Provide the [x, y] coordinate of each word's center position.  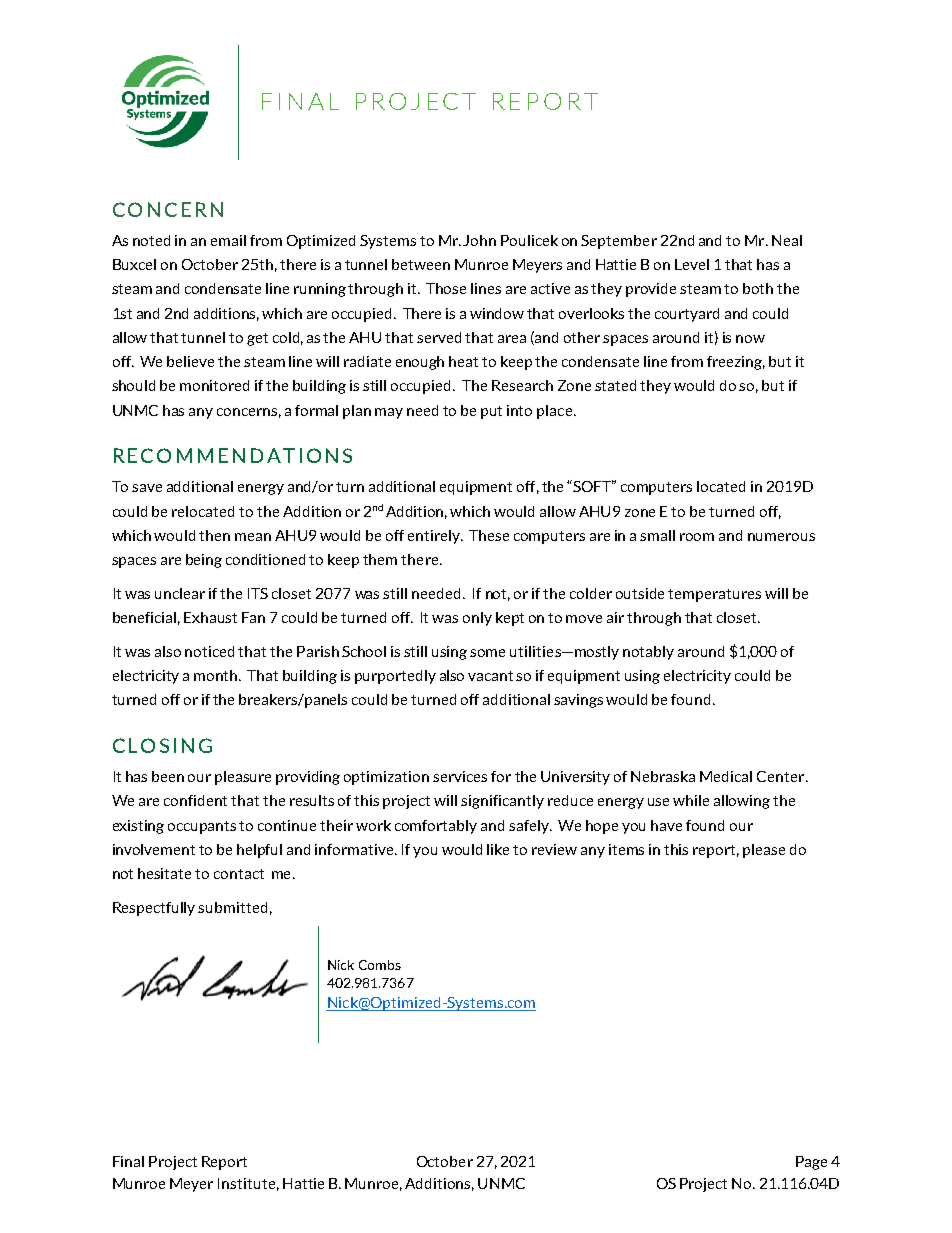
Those [446, 288]
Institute [246, 1183]
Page [811, 1163]
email [228, 240]
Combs [380, 965]
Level [692, 264]
